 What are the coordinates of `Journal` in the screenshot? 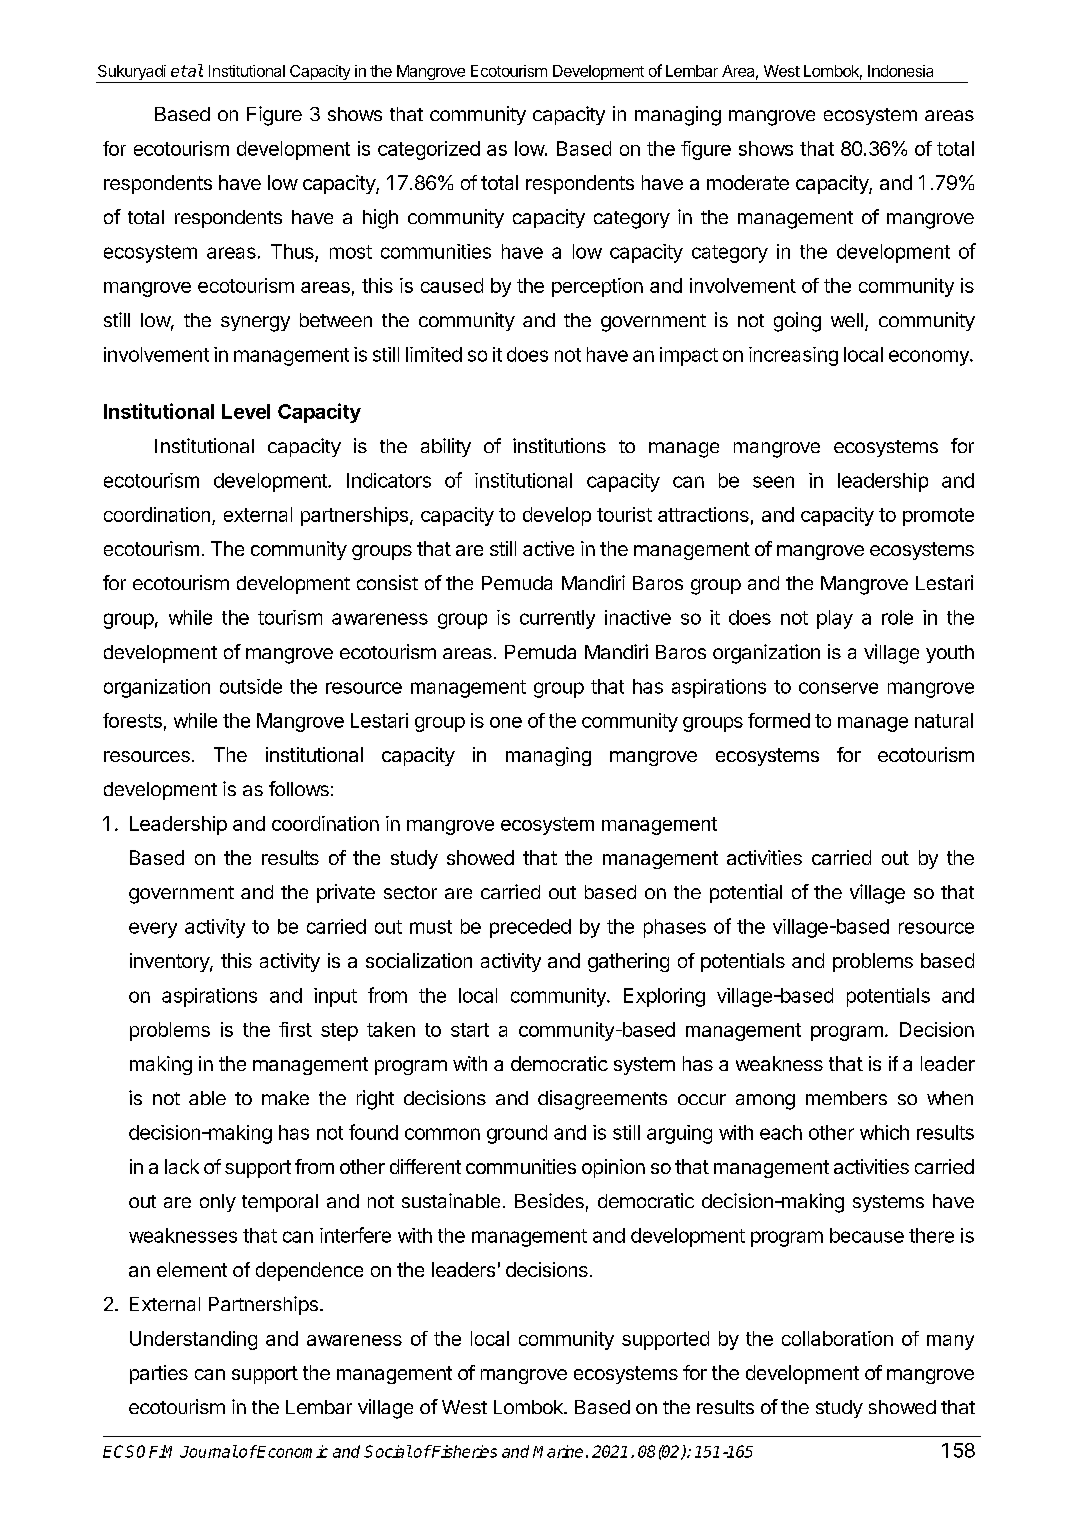 It's located at (209, 1451).
